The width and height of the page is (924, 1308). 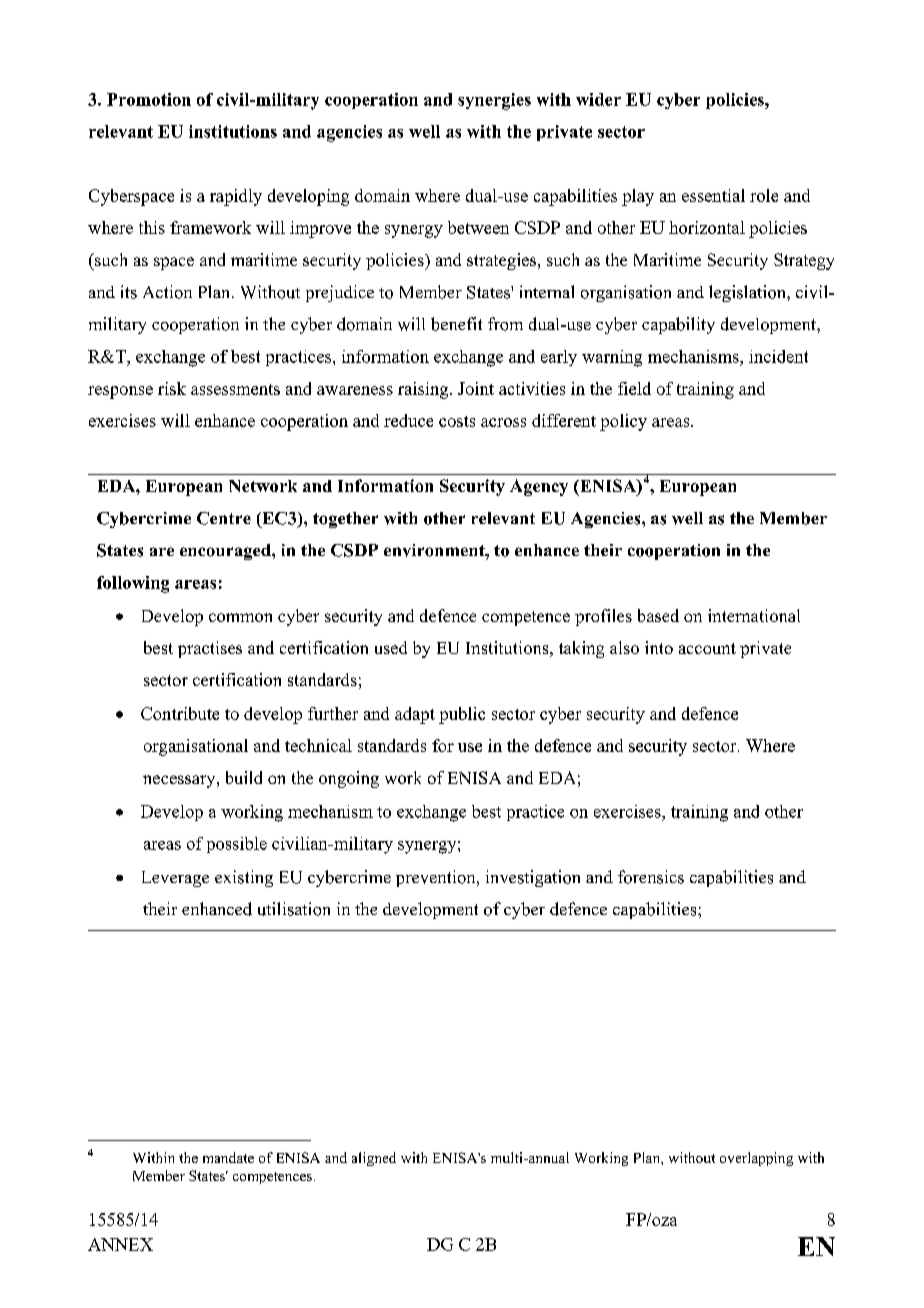 I want to click on environment, so click(x=435, y=550).
